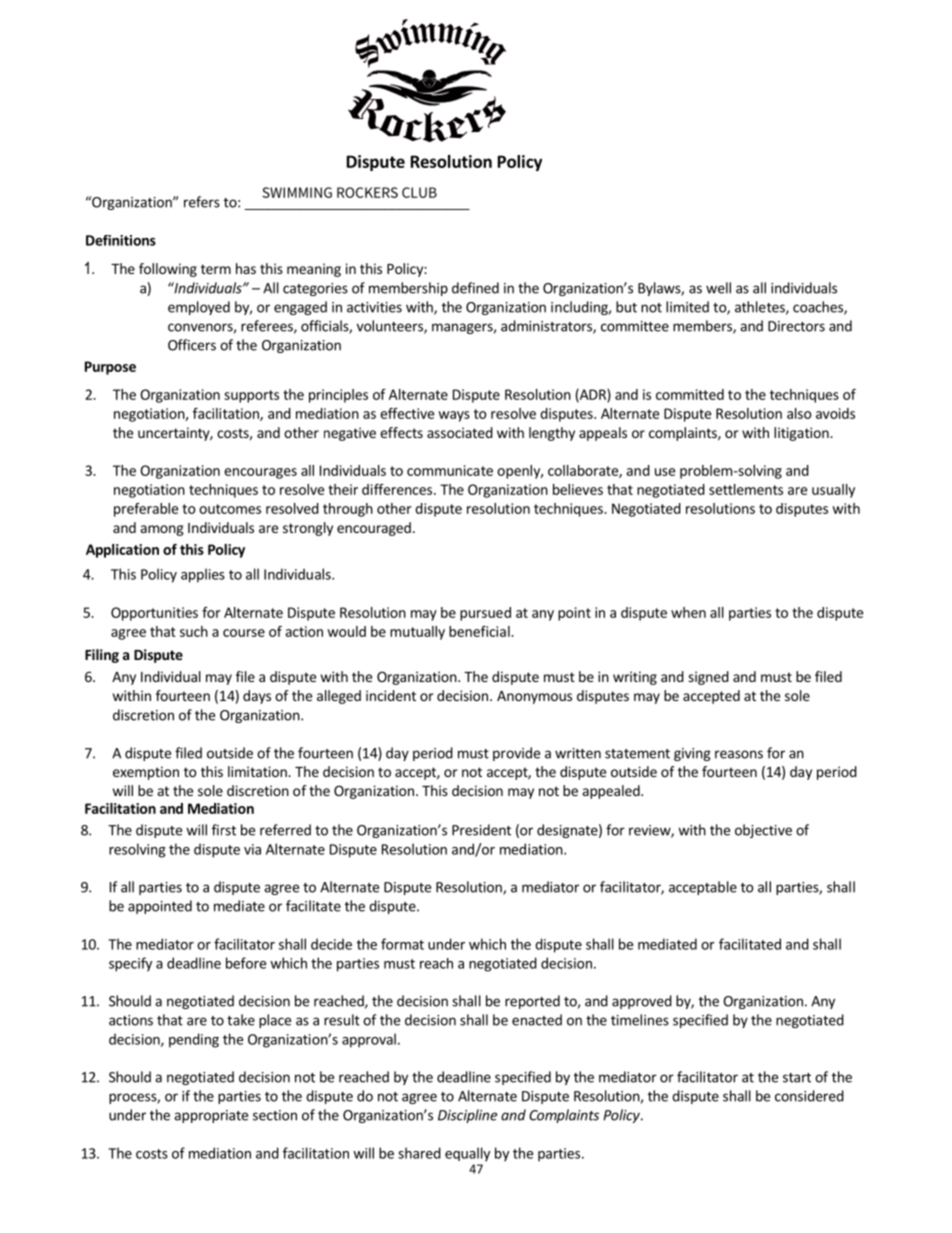 This image has width=952, height=1233. I want to click on CLUB, so click(419, 192).
